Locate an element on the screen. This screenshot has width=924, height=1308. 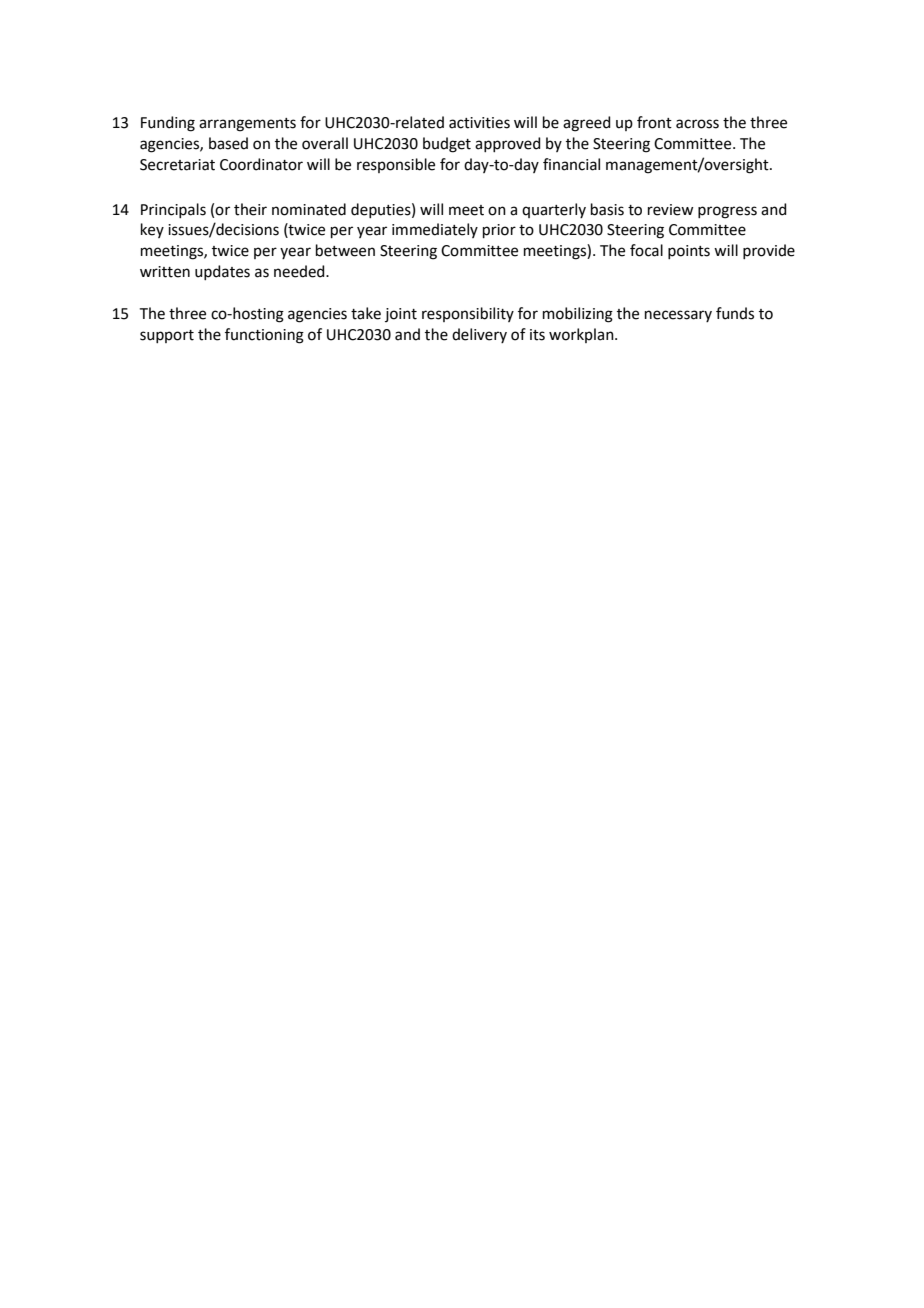
arrangements is located at coordinates (247, 125).
